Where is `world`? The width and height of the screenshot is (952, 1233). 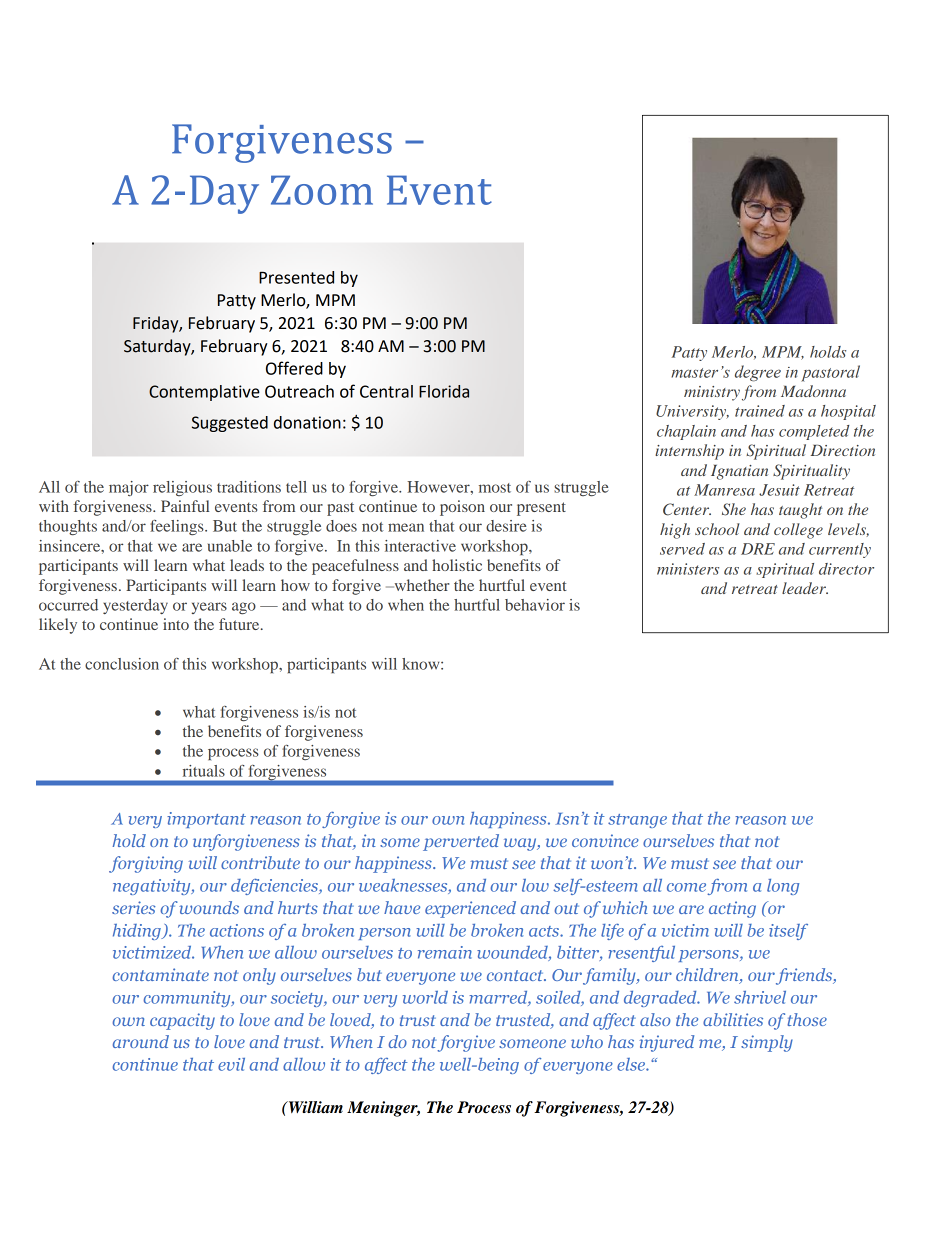
world is located at coordinates (425, 997).
